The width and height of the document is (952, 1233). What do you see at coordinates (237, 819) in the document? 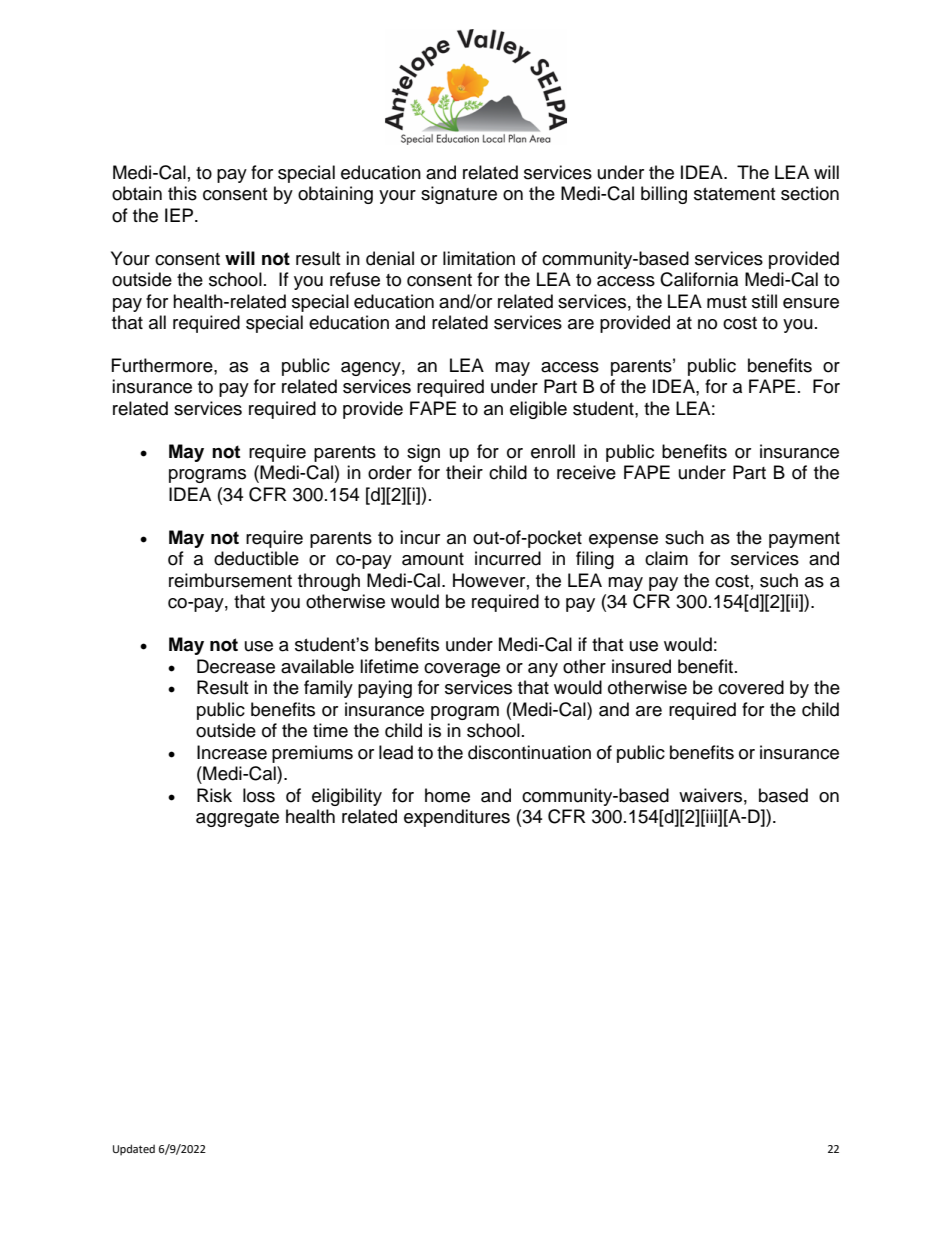
I see `aggregate` at bounding box center [237, 819].
